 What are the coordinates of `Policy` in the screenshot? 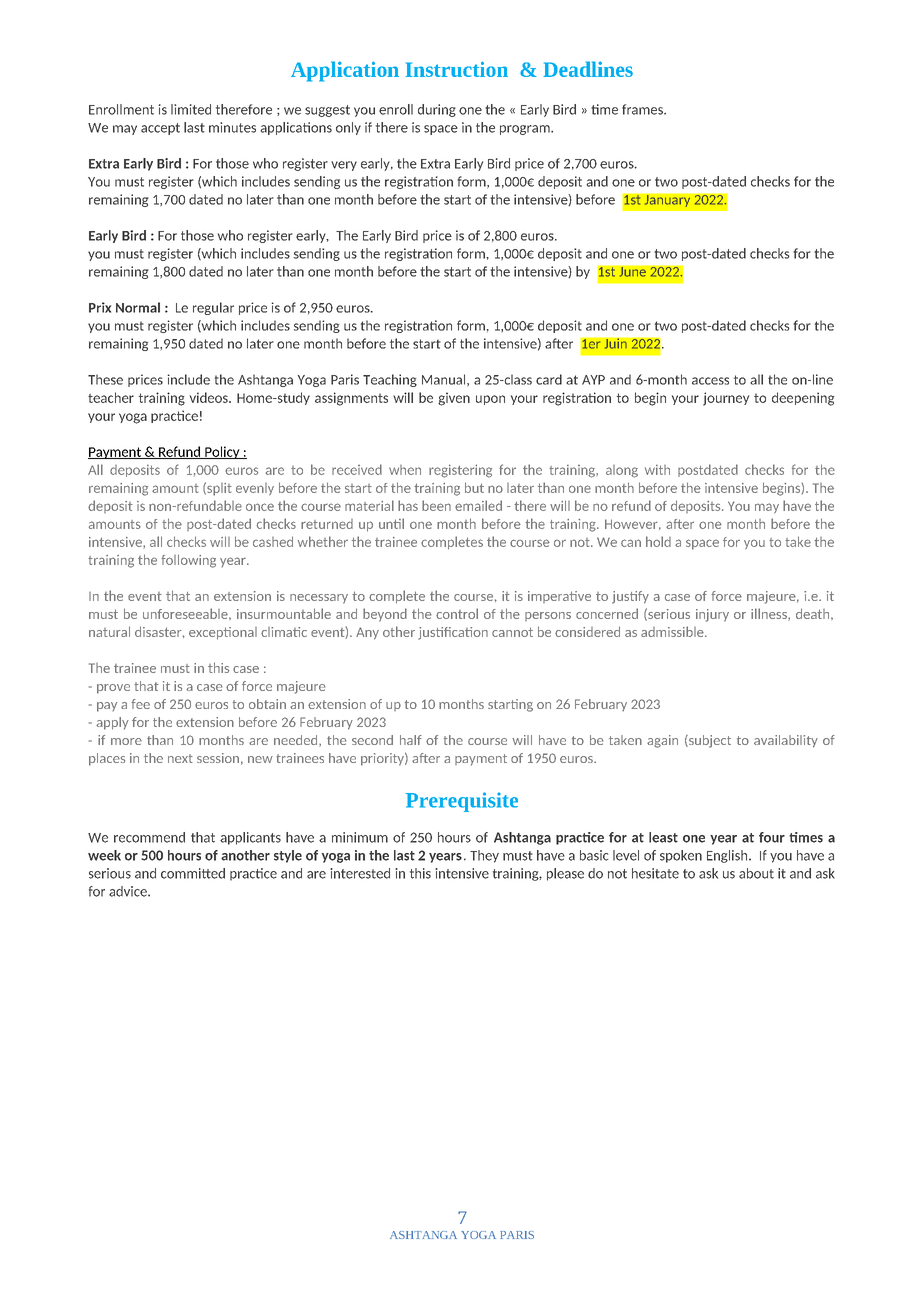 It's located at (222, 452).
